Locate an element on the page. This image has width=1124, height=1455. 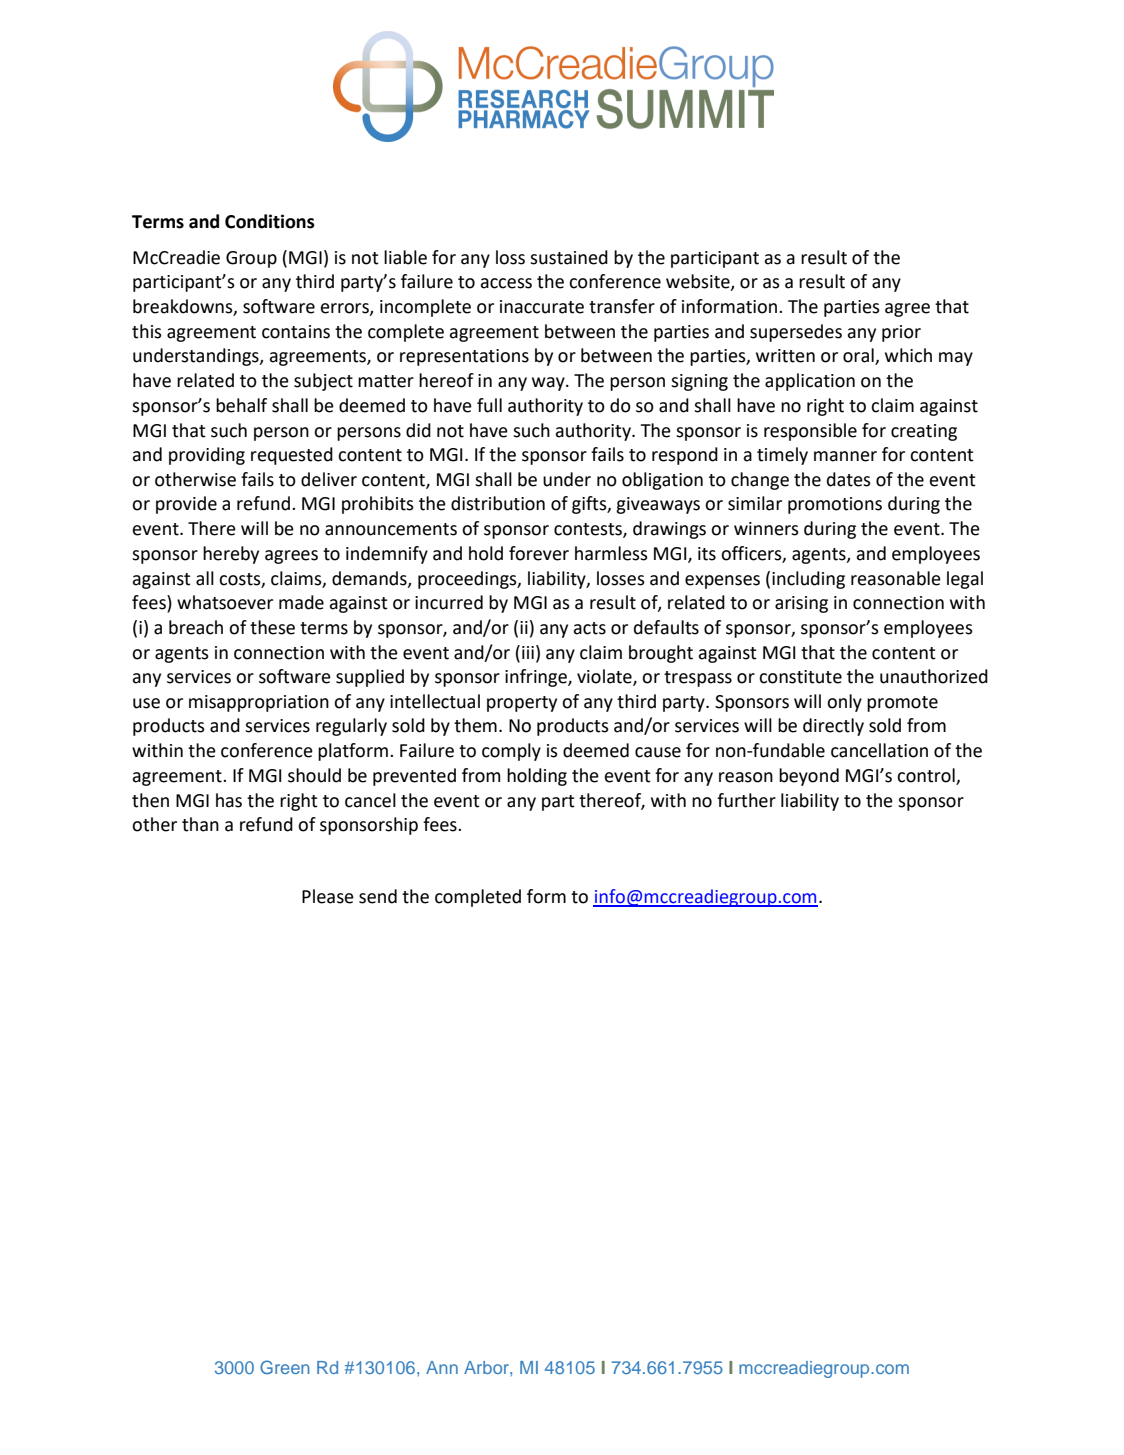
whatsoever is located at coordinates (225, 602).
